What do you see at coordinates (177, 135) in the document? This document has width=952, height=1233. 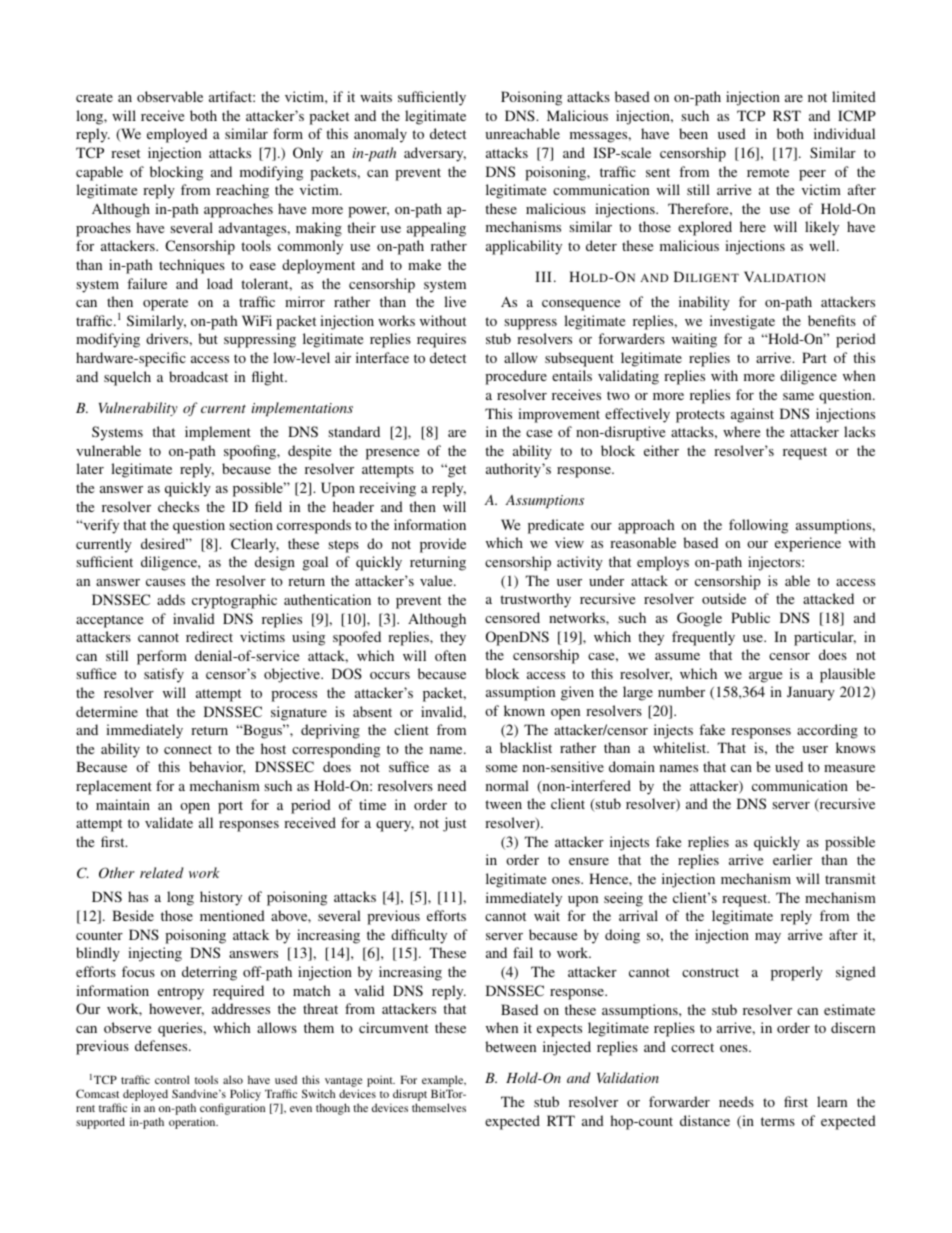 I see `employed` at bounding box center [177, 135].
